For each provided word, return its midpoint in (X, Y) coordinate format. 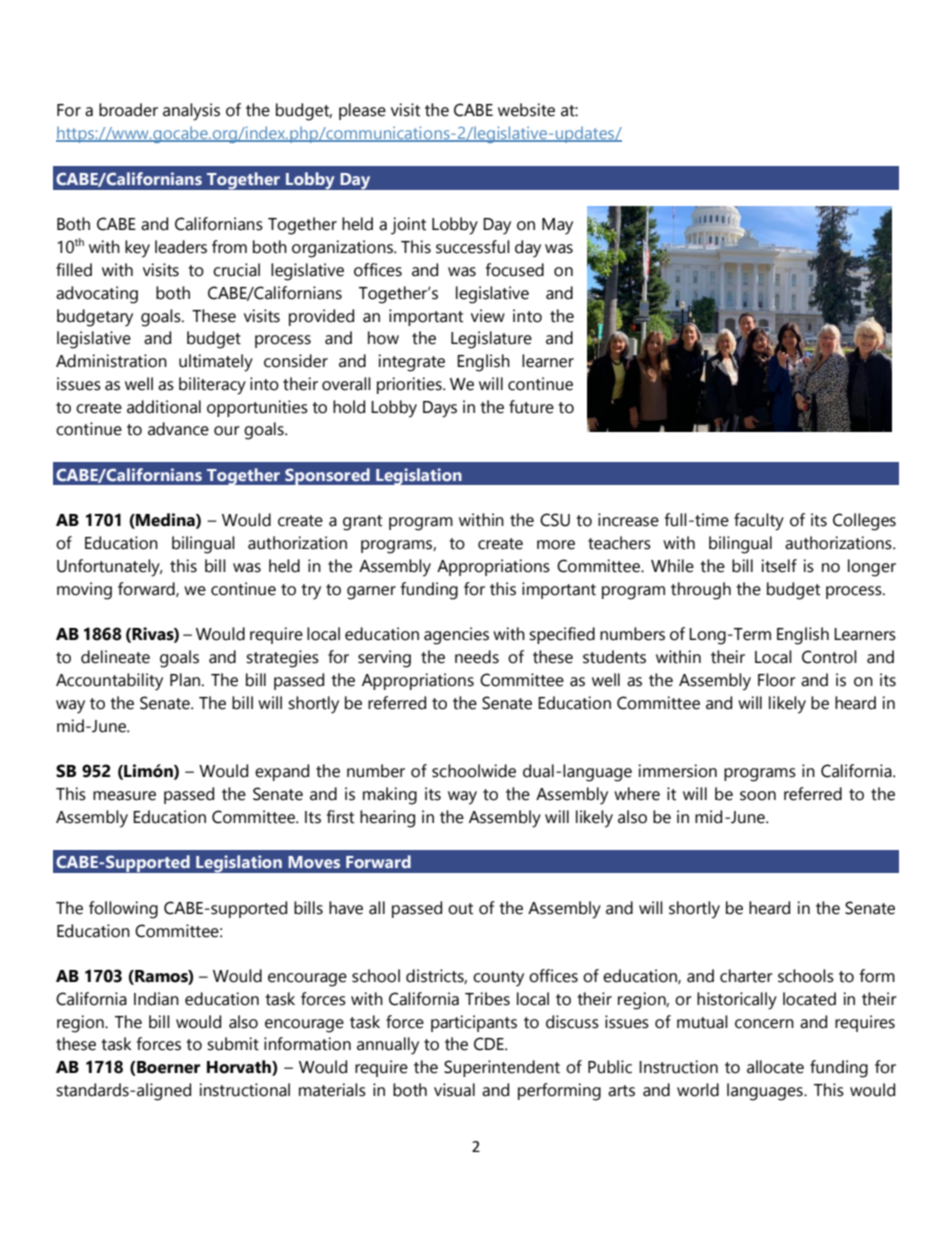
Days (440, 409)
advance (178, 429)
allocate (775, 1067)
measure (124, 796)
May (557, 226)
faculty (759, 522)
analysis (191, 112)
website (526, 110)
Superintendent (502, 1068)
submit (233, 1044)
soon (758, 796)
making (390, 796)
